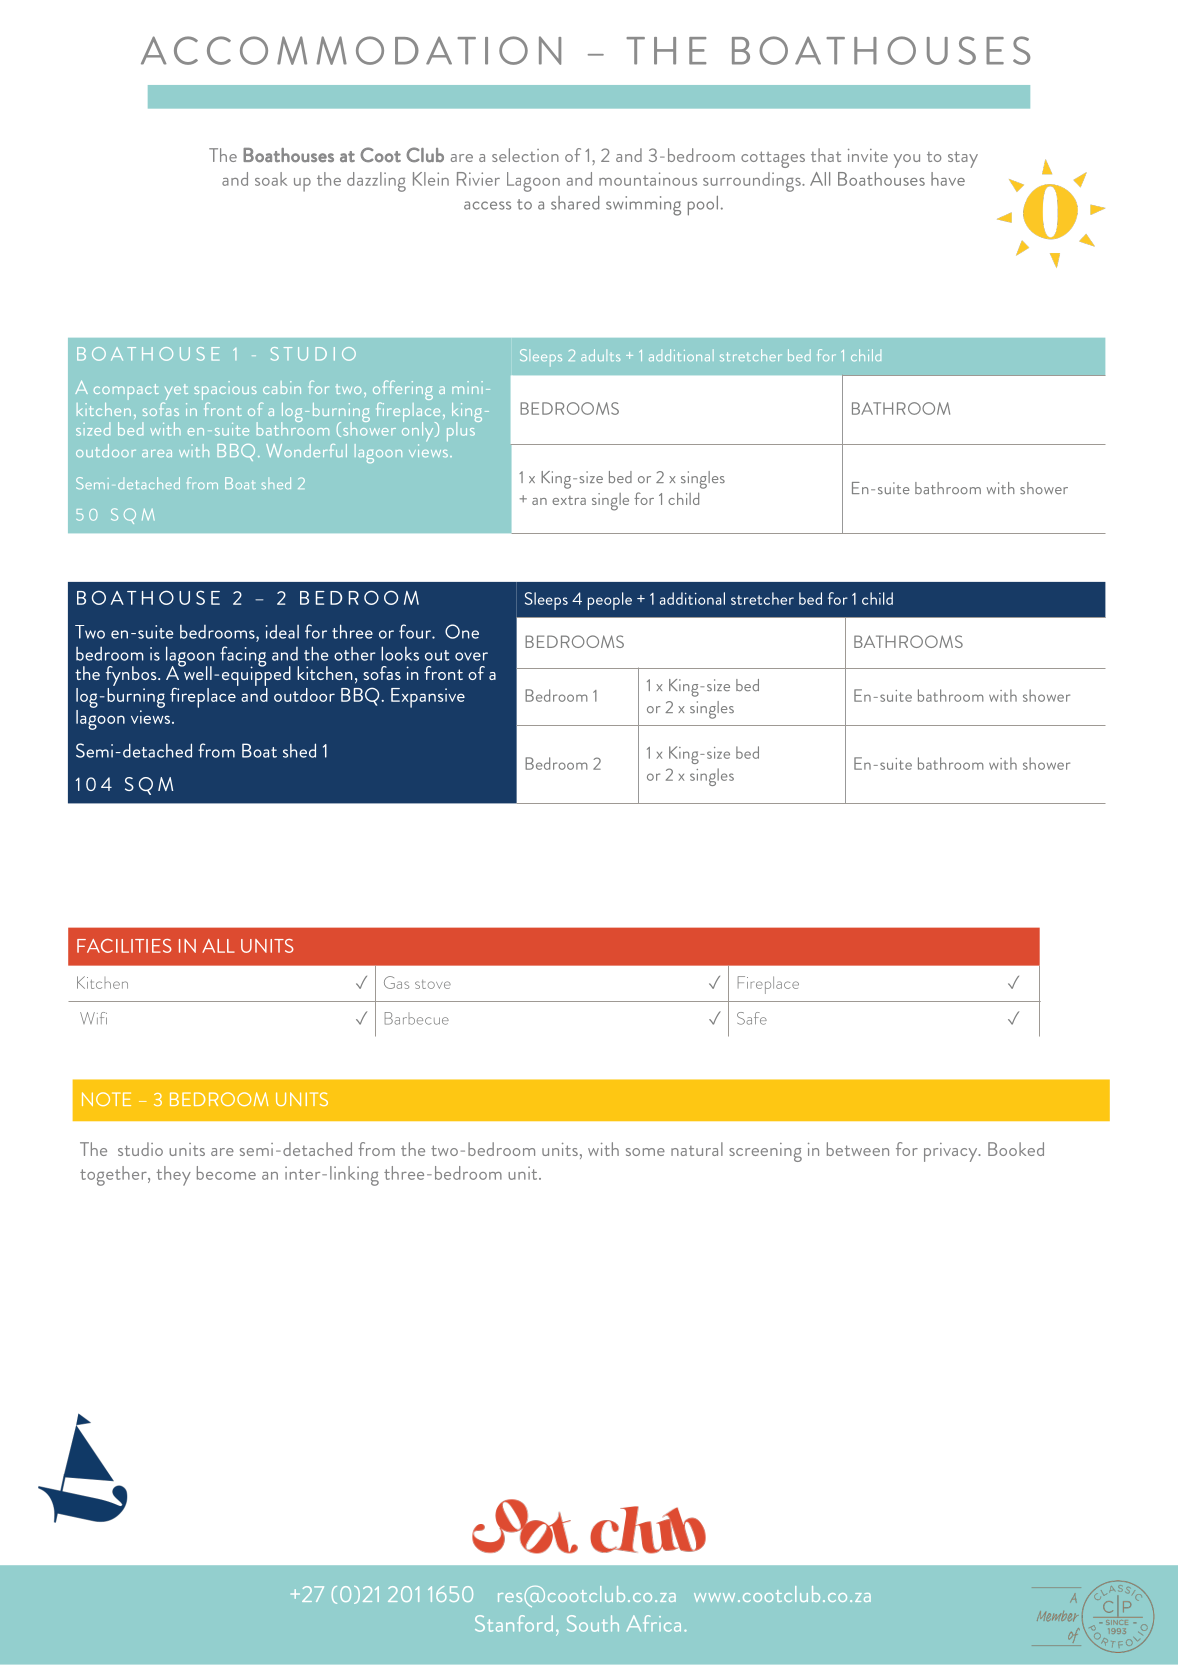 The width and height of the screenshot is (1178, 1665). What do you see at coordinates (645, 1152) in the screenshot?
I see `some` at bounding box center [645, 1152].
